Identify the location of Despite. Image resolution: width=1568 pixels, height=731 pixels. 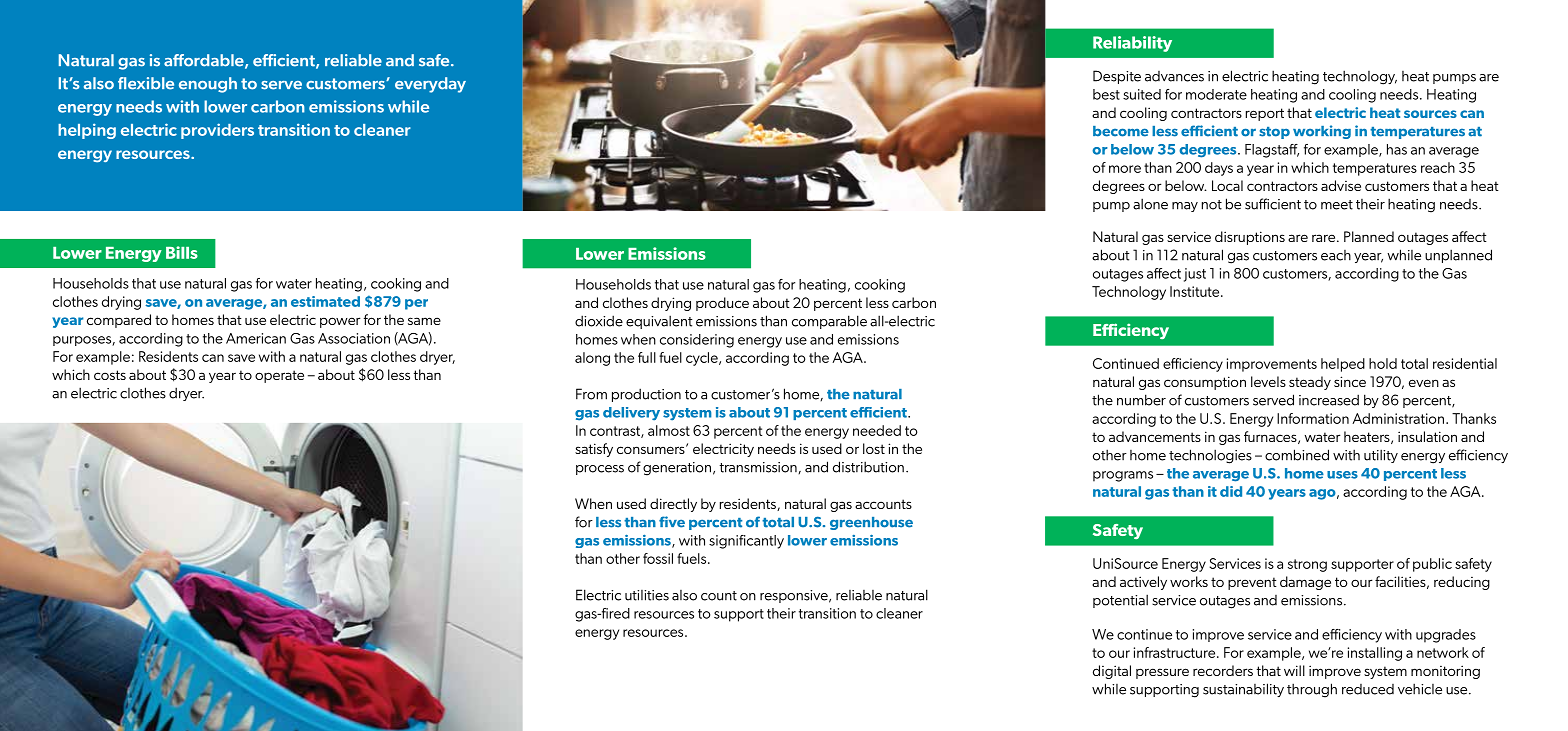
(1117, 77).
